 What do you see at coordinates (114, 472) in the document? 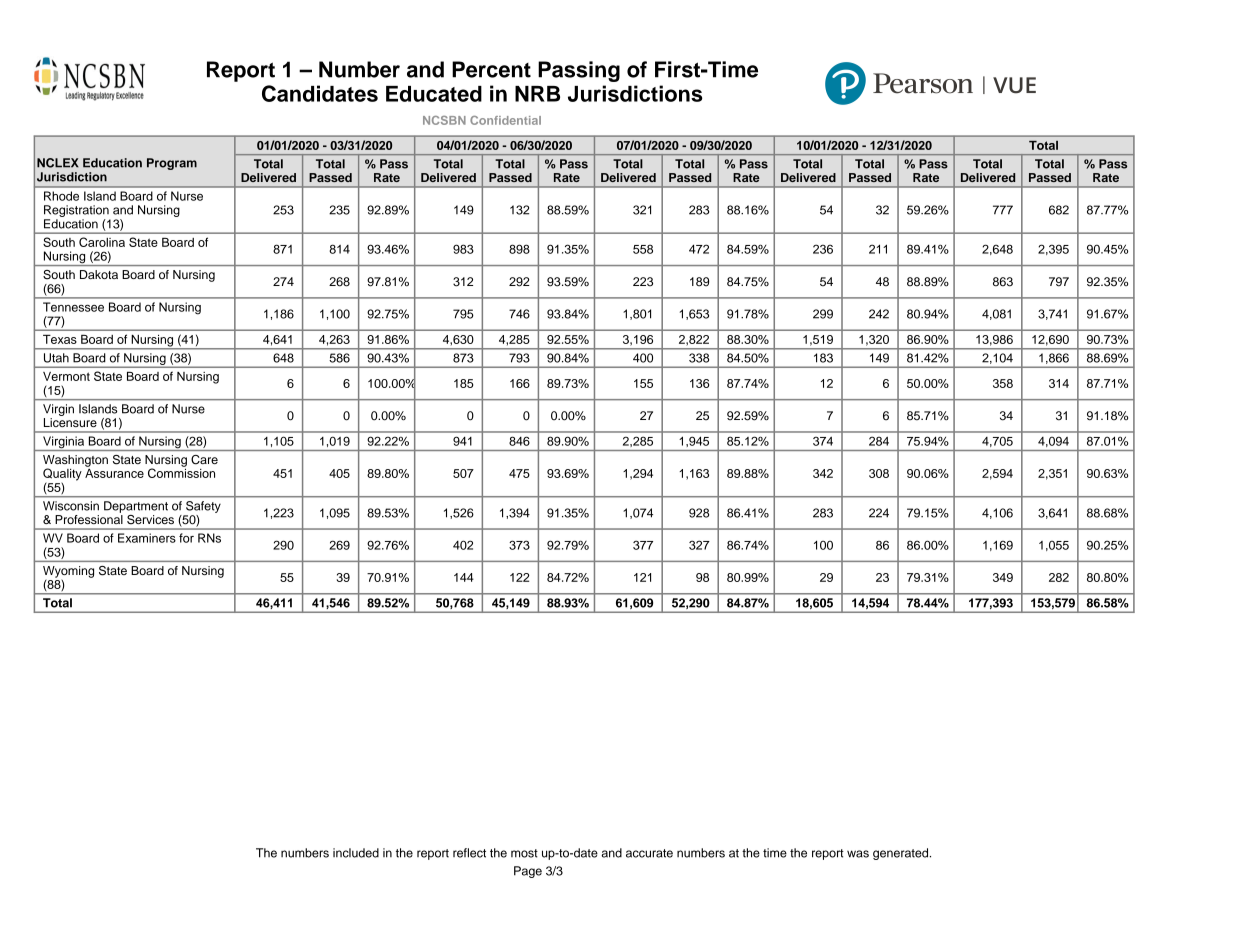
I see `Assurance` at bounding box center [114, 472].
